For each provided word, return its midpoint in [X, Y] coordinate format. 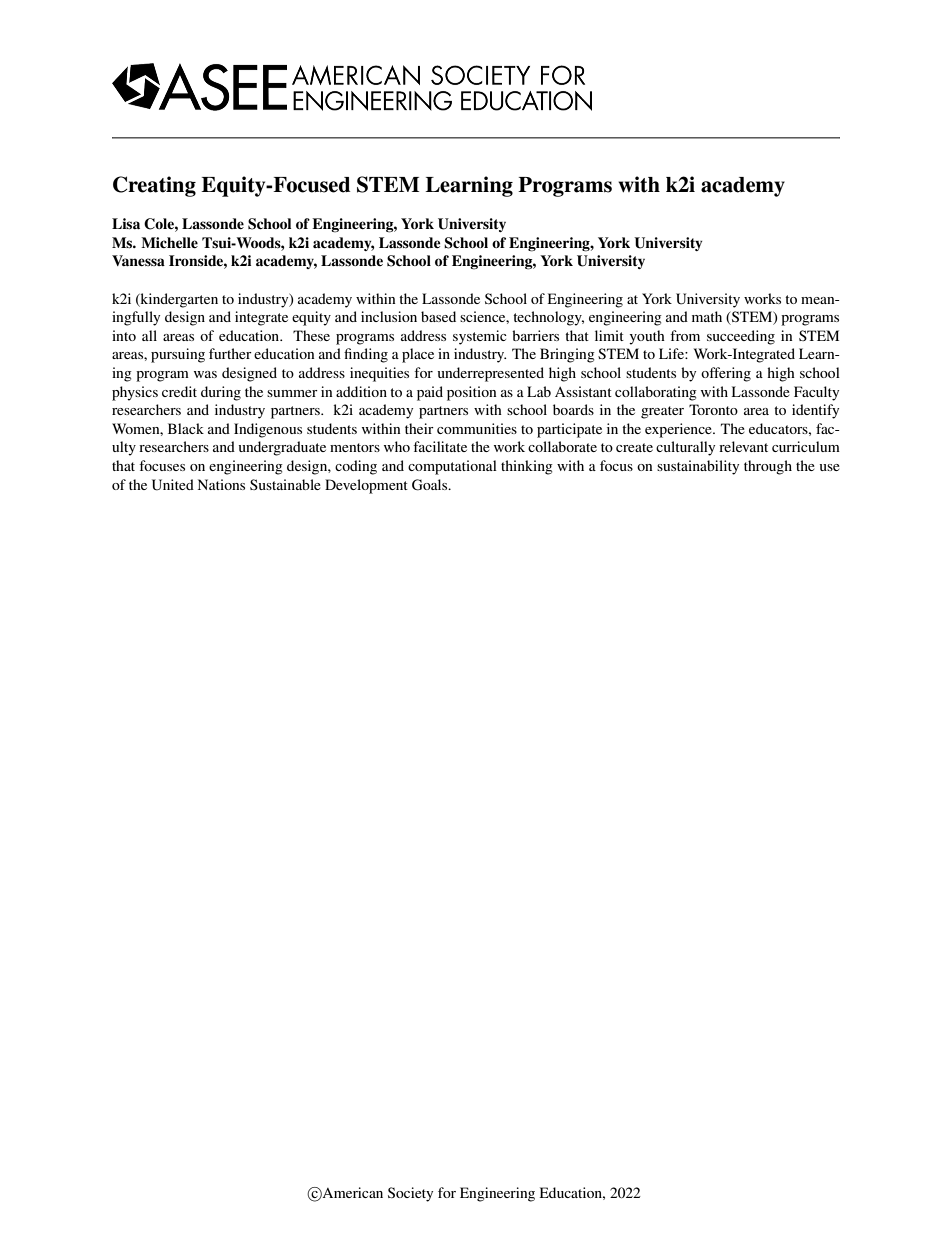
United [173, 485]
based [438, 316]
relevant [743, 446]
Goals [431, 485]
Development [366, 486]
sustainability [698, 467]
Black [186, 428]
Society [410, 1194]
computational [452, 467]
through [768, 467]
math [707, 316]
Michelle [169, 242]
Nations [221, 484]
